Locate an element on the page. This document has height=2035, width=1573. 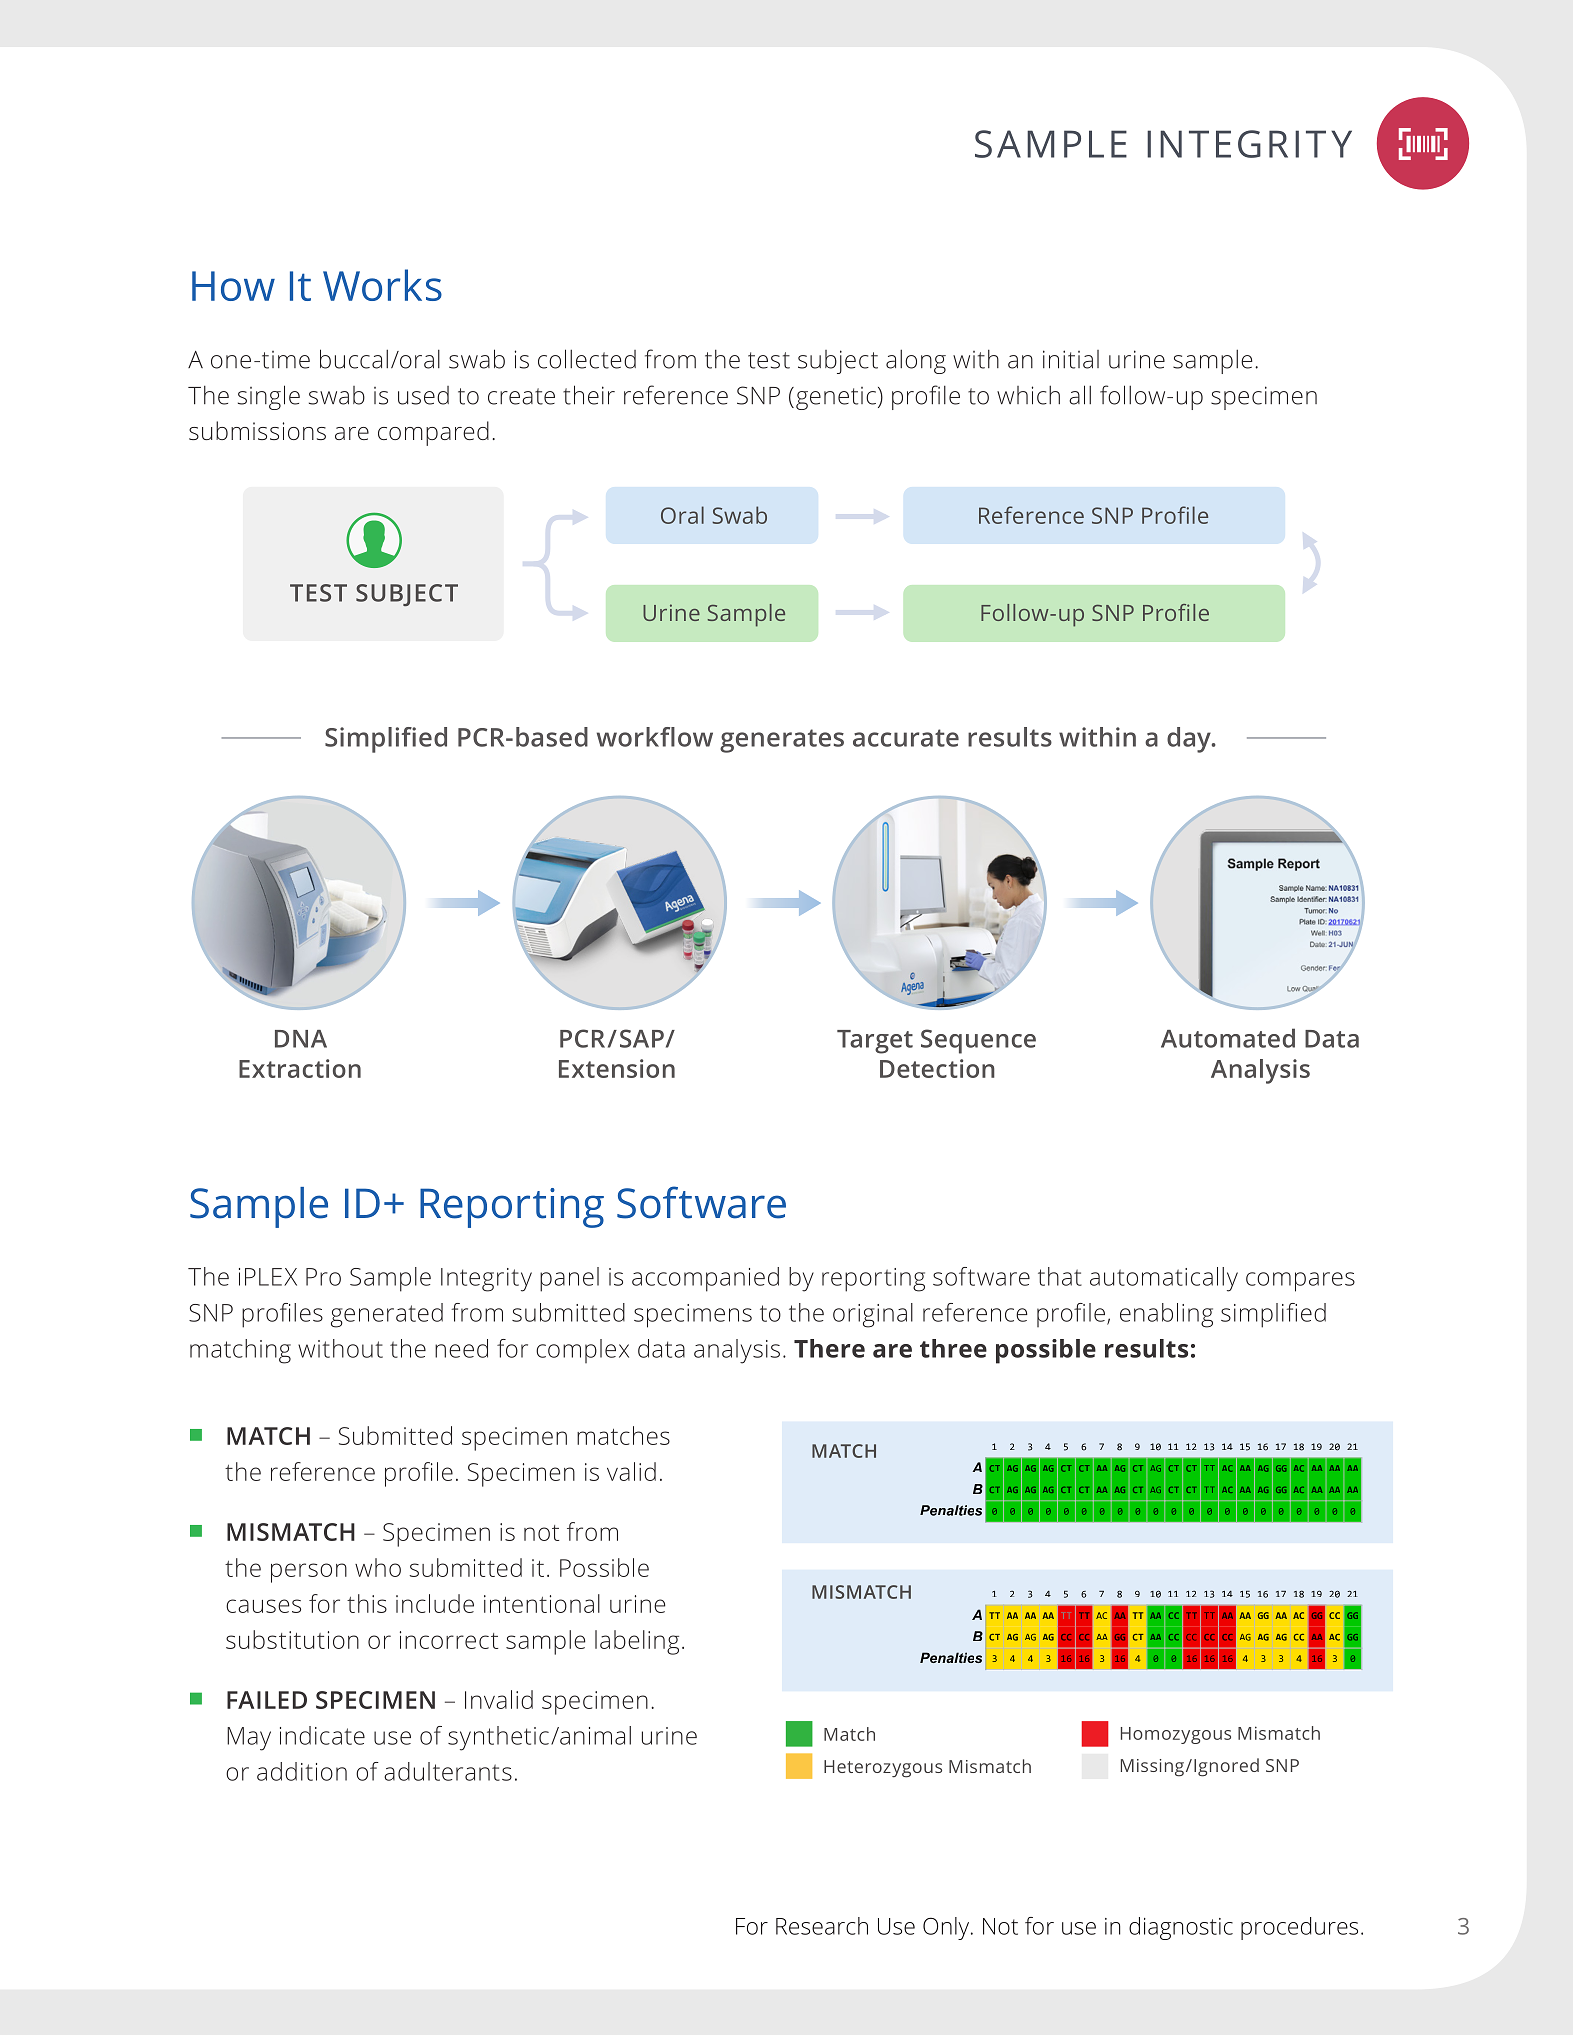
genetic is located at coordinates (836, 398).
